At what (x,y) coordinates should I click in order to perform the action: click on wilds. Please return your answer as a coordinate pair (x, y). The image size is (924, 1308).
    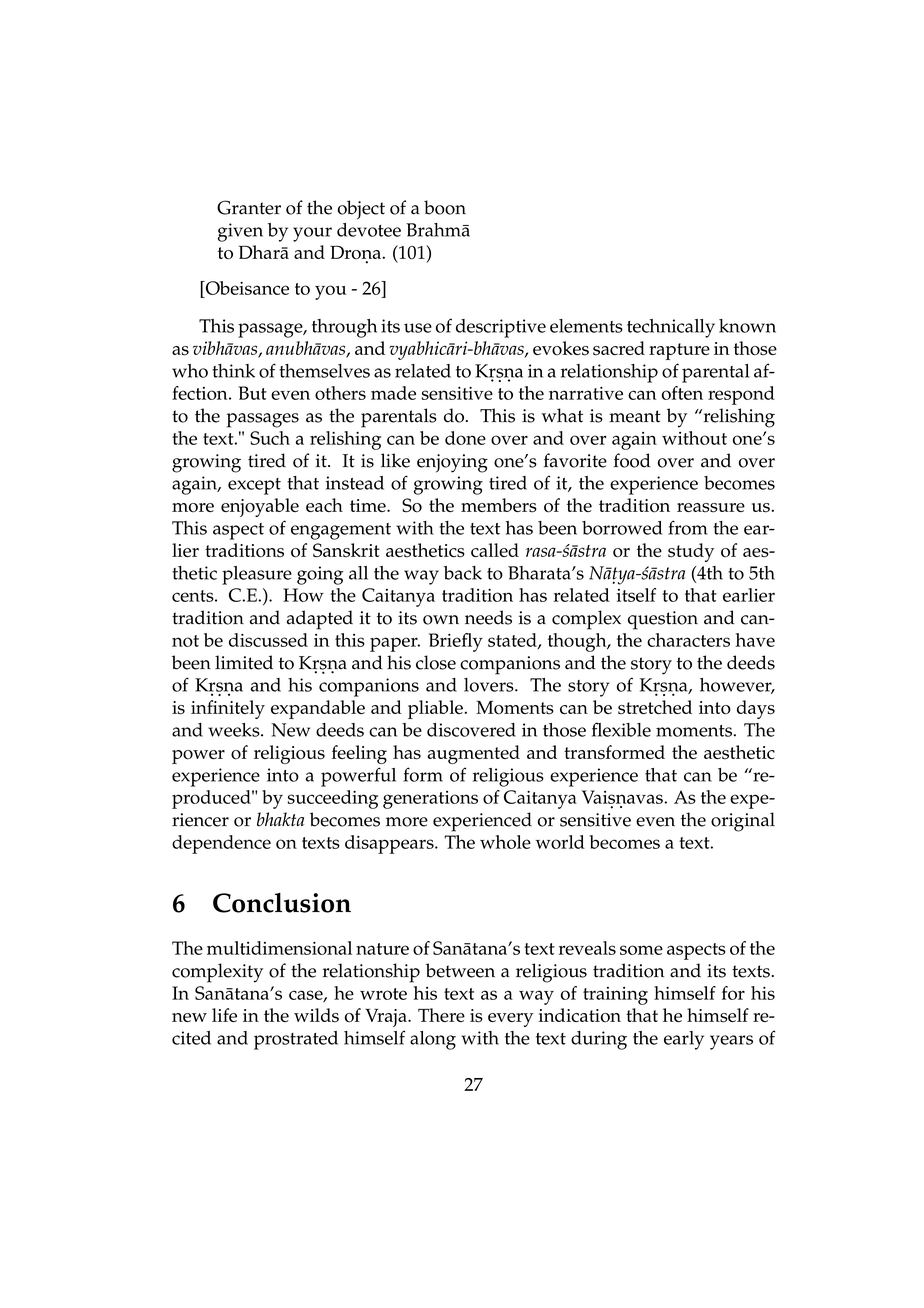
    Looking at the image, I should click on (316, 1015).
